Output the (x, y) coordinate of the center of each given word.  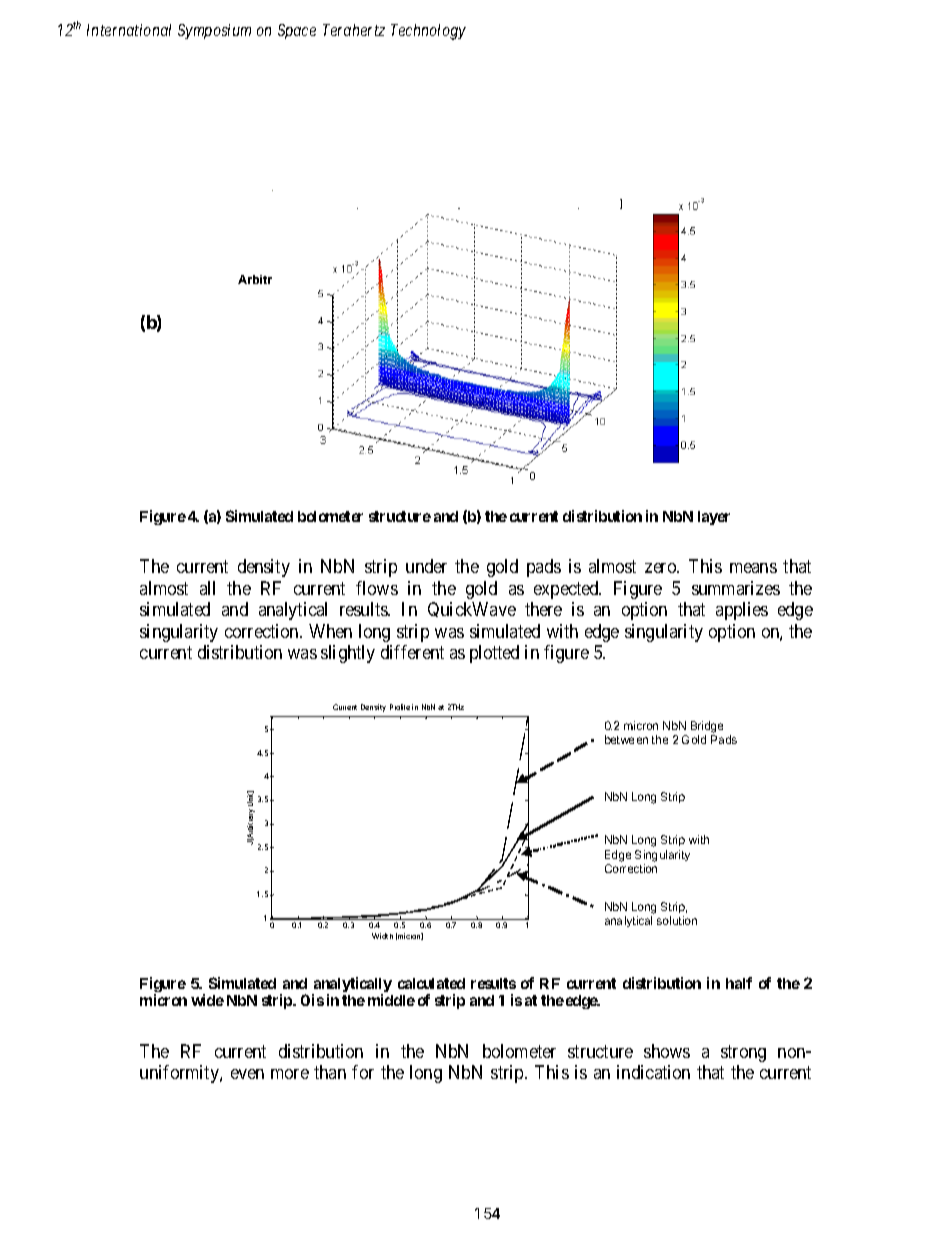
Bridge (707, 728)
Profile (400, 707)
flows (377, 588)
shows (667, 1051)
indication (653, 1072)
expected (567, 590)
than (330, 1072)
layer (714, 518)
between (626, 739)
